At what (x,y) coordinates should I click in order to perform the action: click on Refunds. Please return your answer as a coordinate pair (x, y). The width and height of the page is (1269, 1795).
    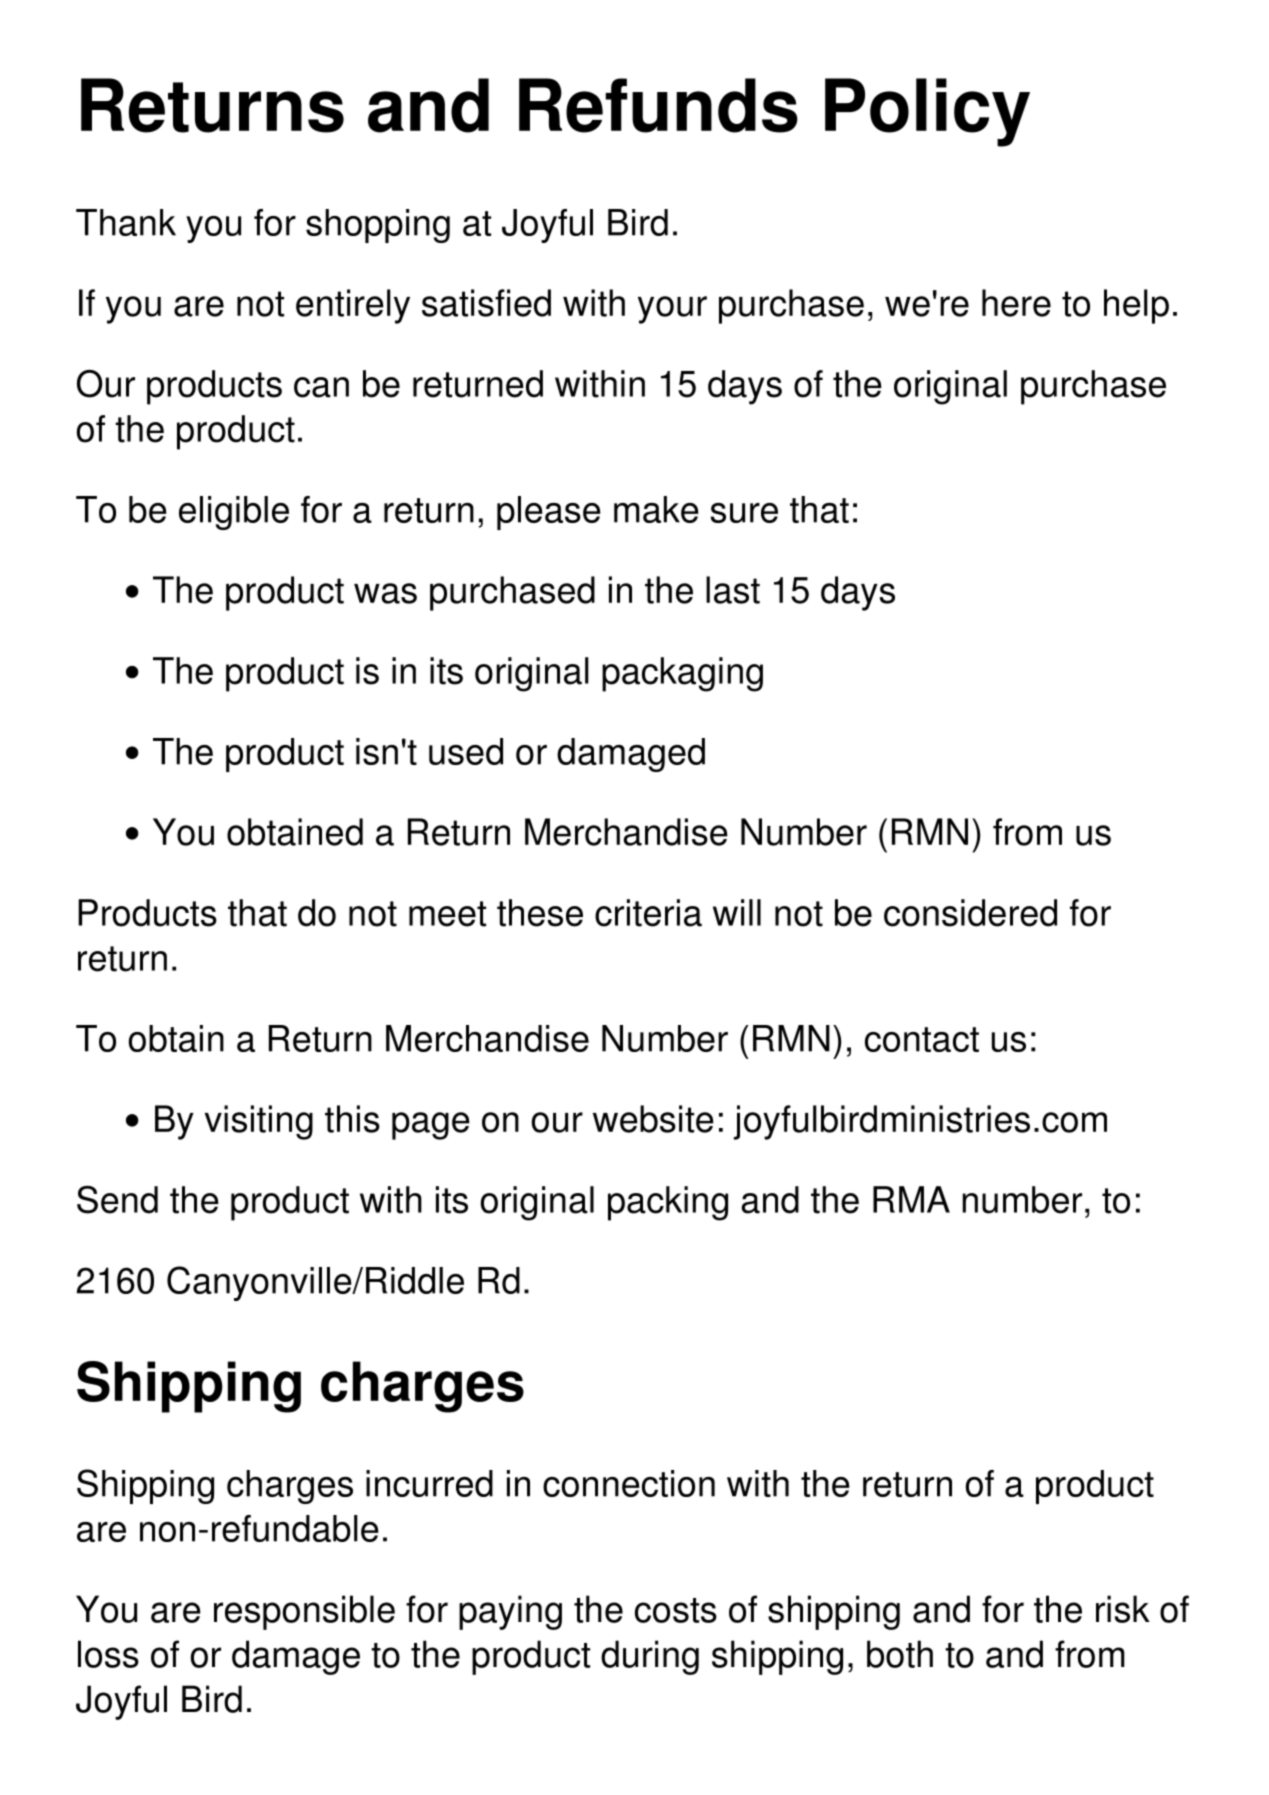
    Looking at the image, I should click on (658, 105).
